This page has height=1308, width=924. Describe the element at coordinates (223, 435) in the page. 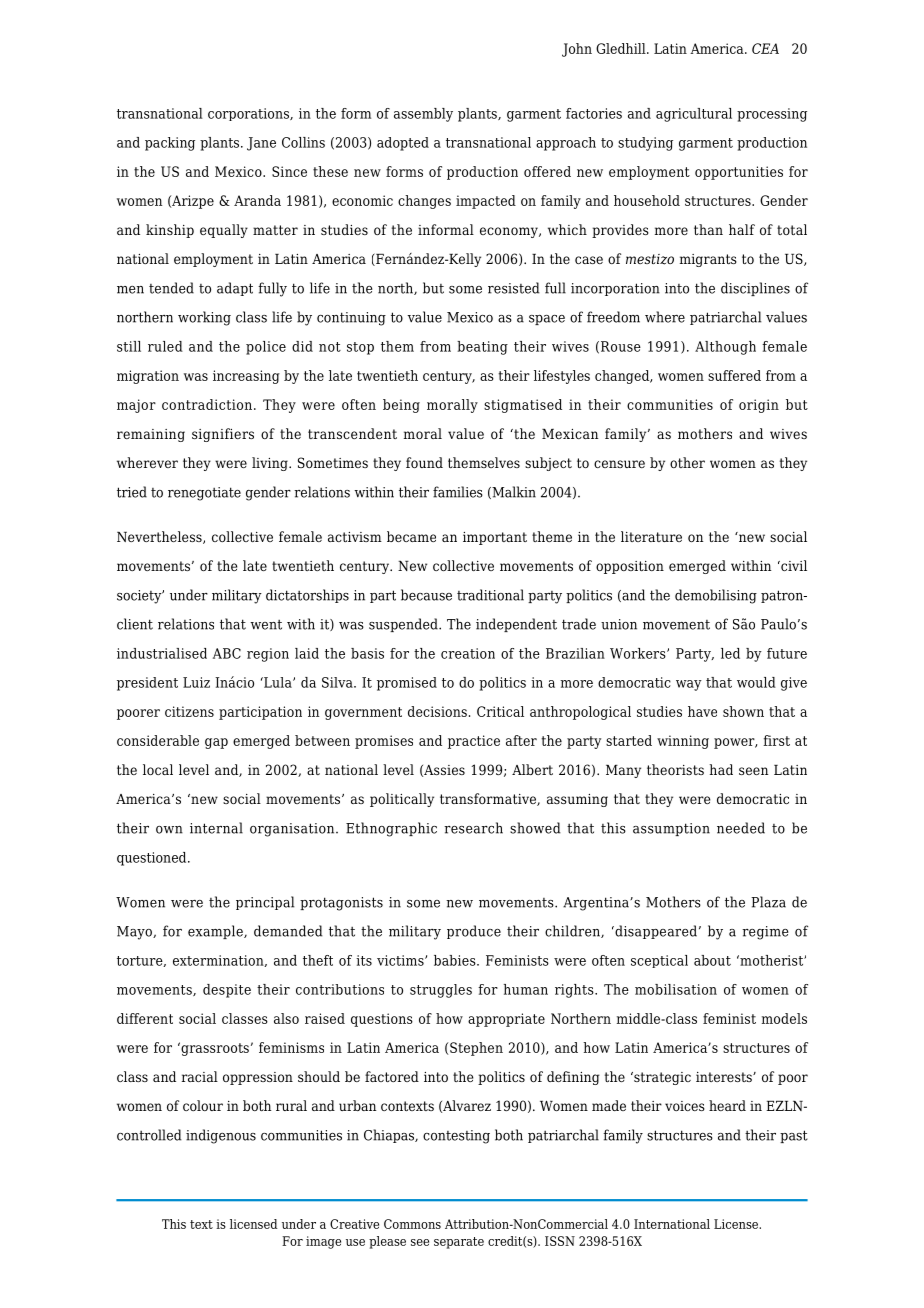

I see `signifiers` at that location.
